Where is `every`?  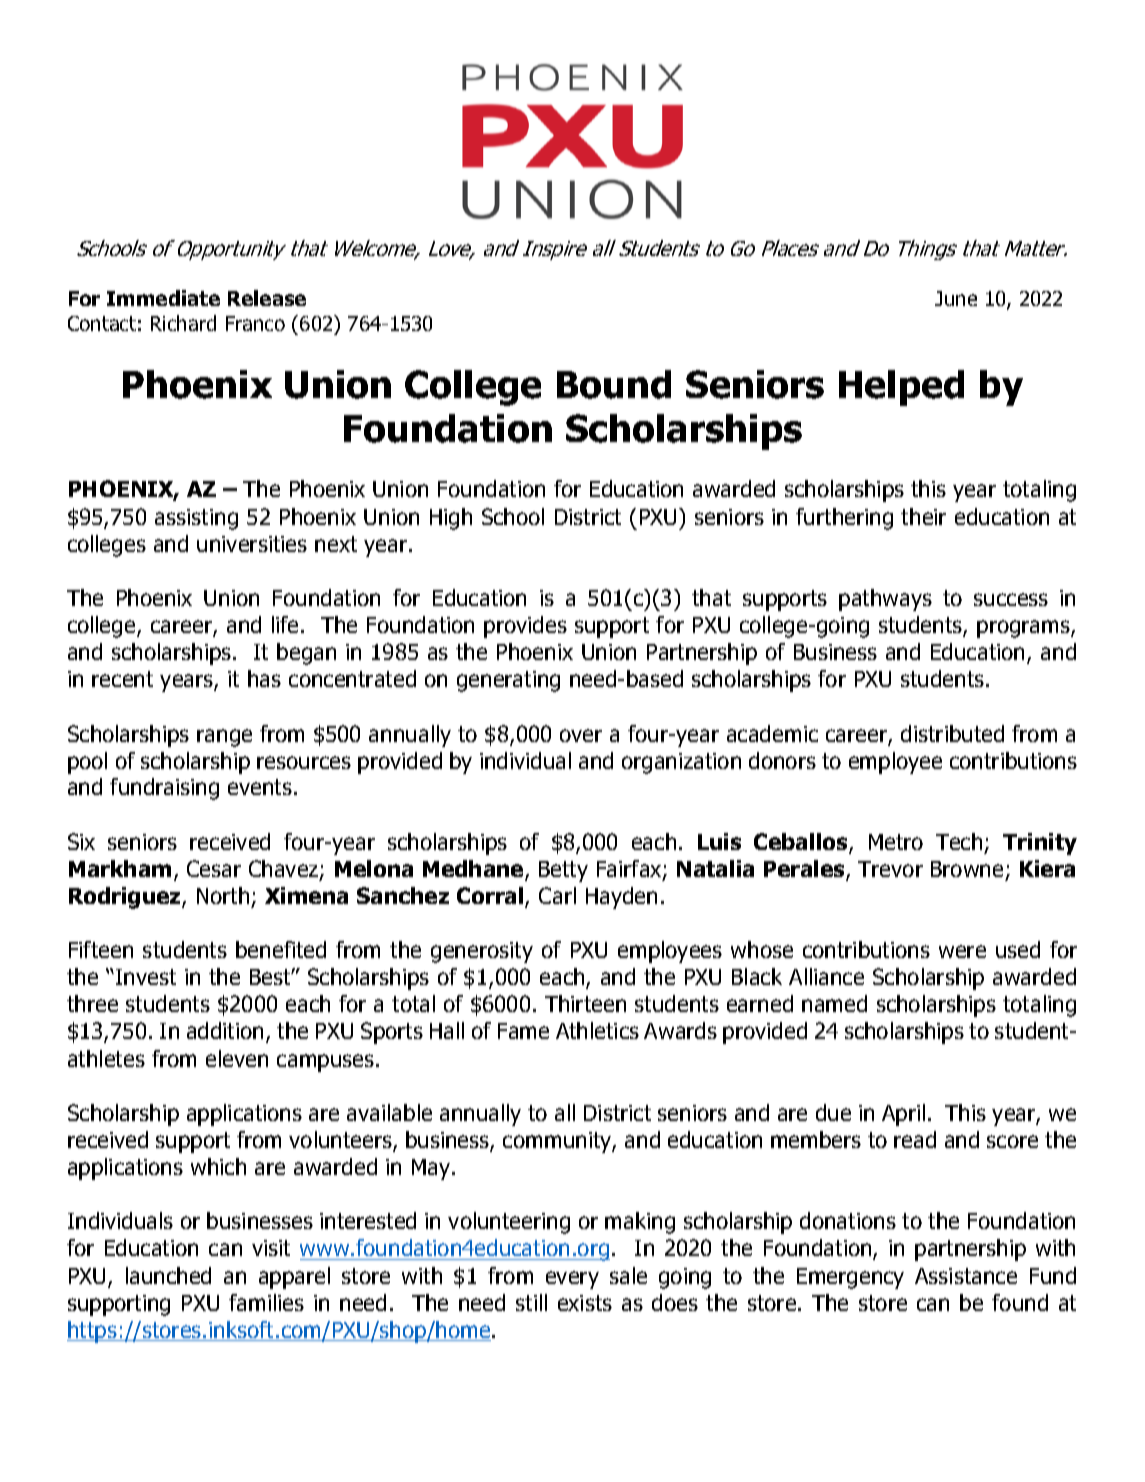 every is located at coordinates (572, 1280).
